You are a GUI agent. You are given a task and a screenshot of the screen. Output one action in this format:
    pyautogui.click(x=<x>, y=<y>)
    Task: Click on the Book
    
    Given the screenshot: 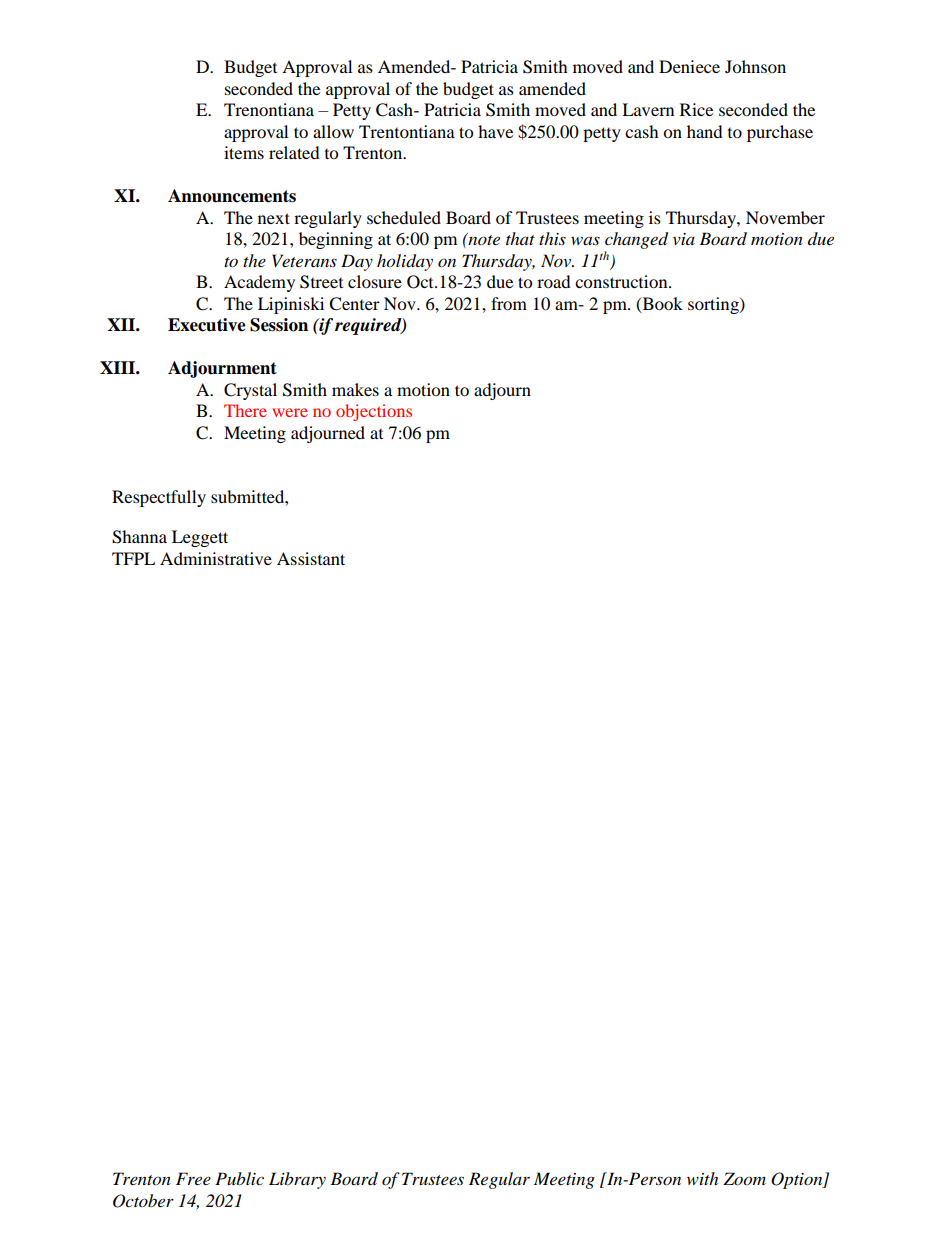 What is the action you would take?
    pyautogui.click(x=661, y=304)
